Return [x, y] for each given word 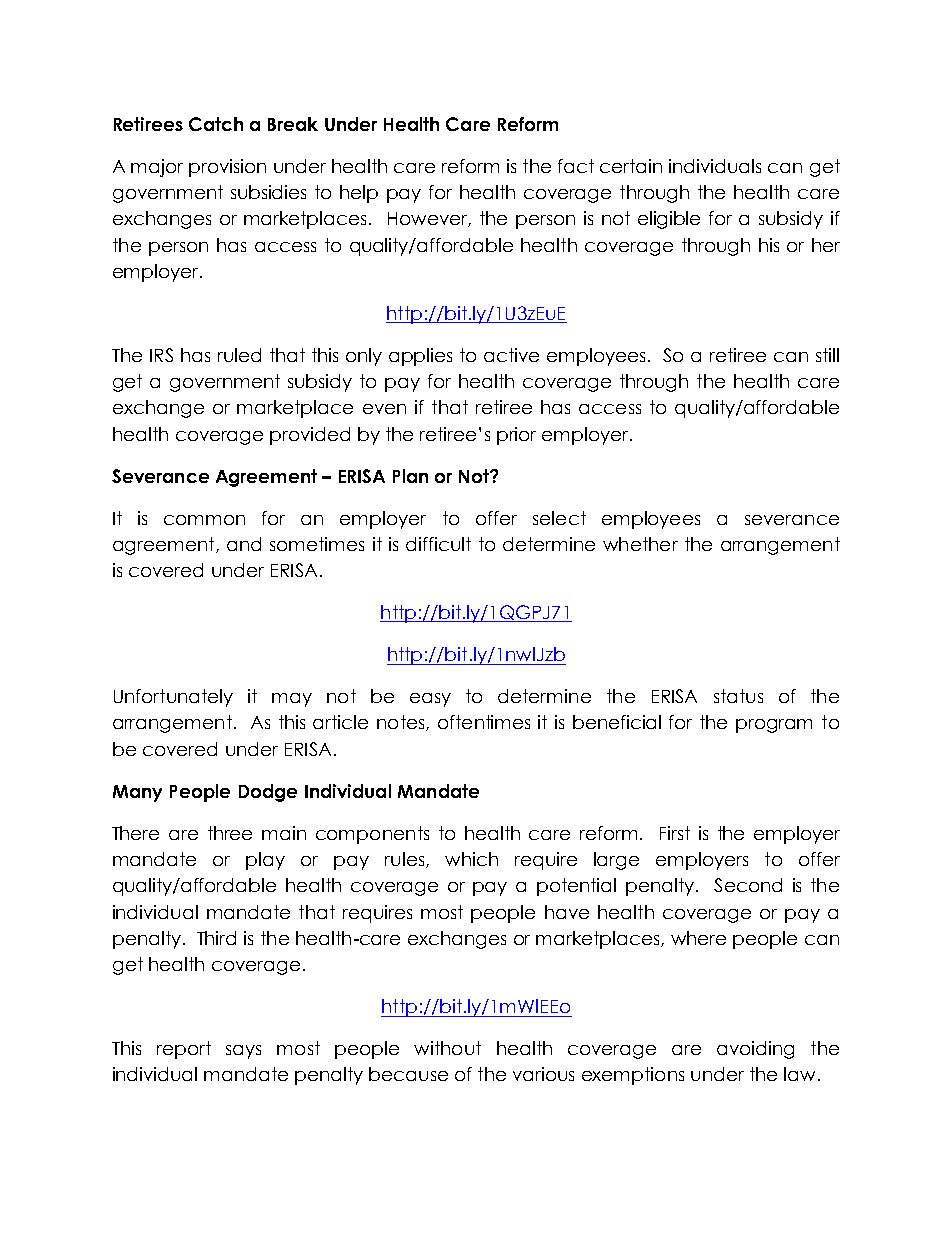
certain [631, 166]
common [204, 520]
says [243, 1052]
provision [227, 168]
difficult [438, 544]
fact [576, 166]
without [447, 1048]
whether [640, 544]
